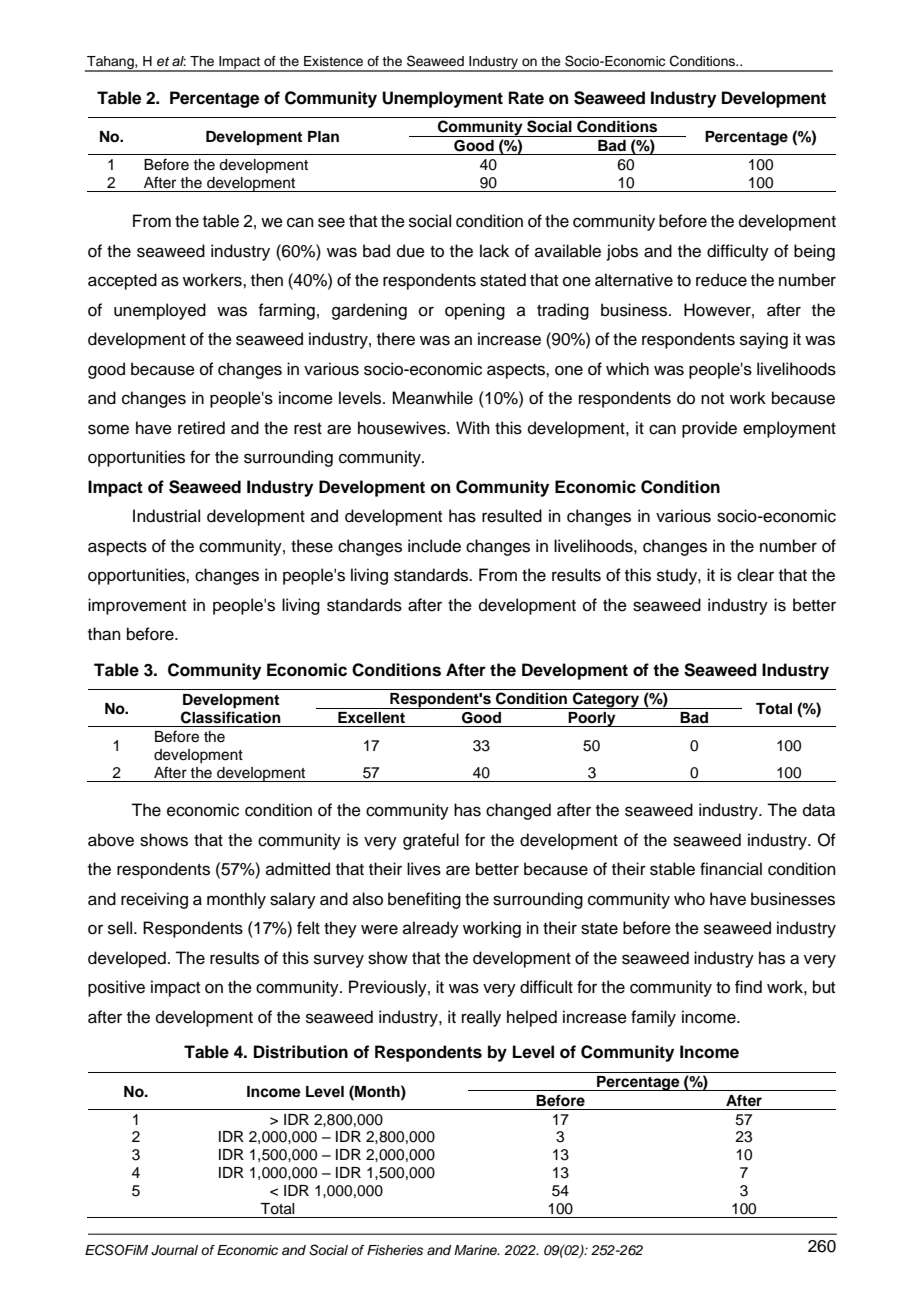  I want to click on who, so click(689, 899).
